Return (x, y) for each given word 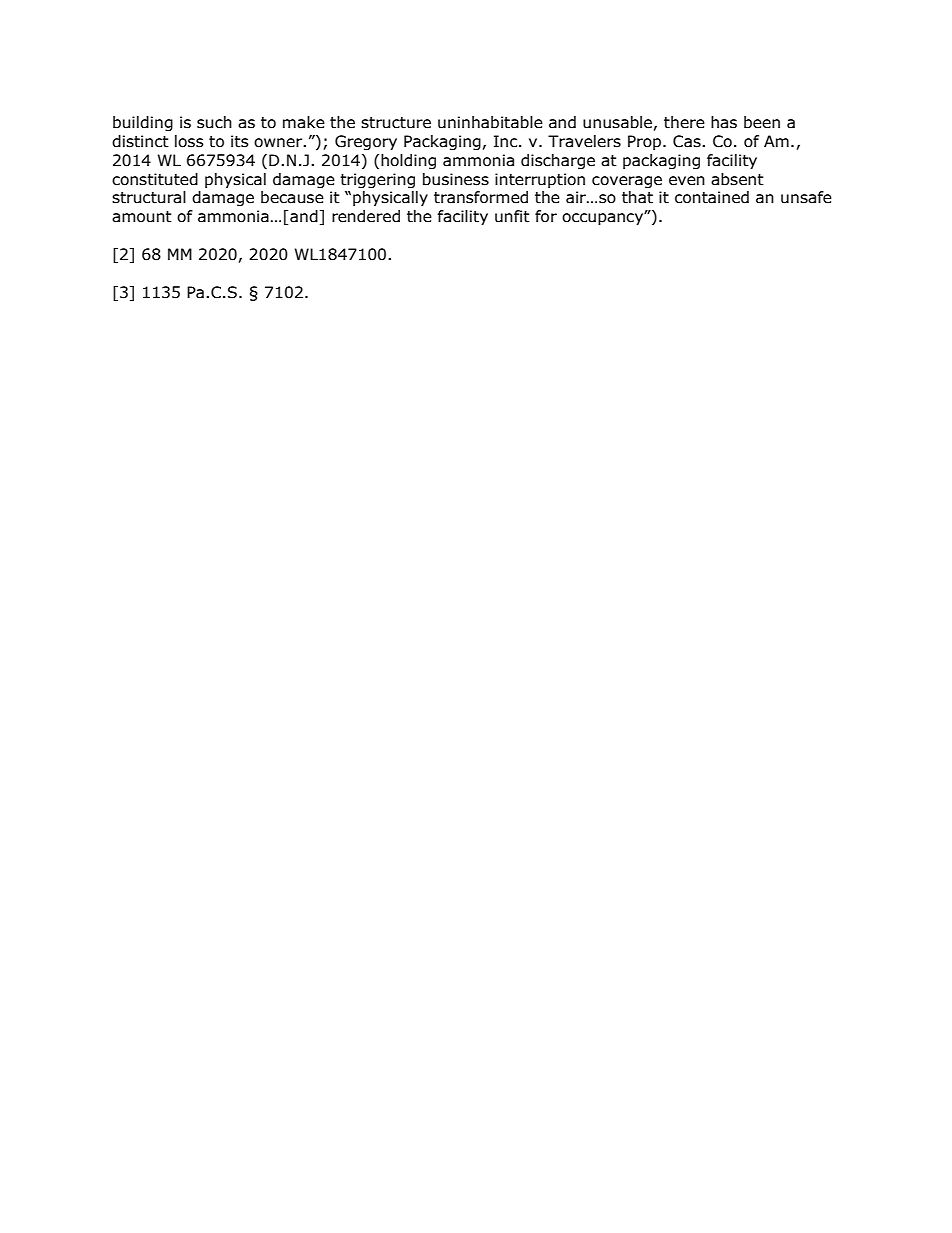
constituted (155, 179)
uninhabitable (490, 122)
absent (737, 179)
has (724, 122)
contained (712, 197)
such (214, 122)
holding (408, 161)
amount (142, 217)
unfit (512, 216)
